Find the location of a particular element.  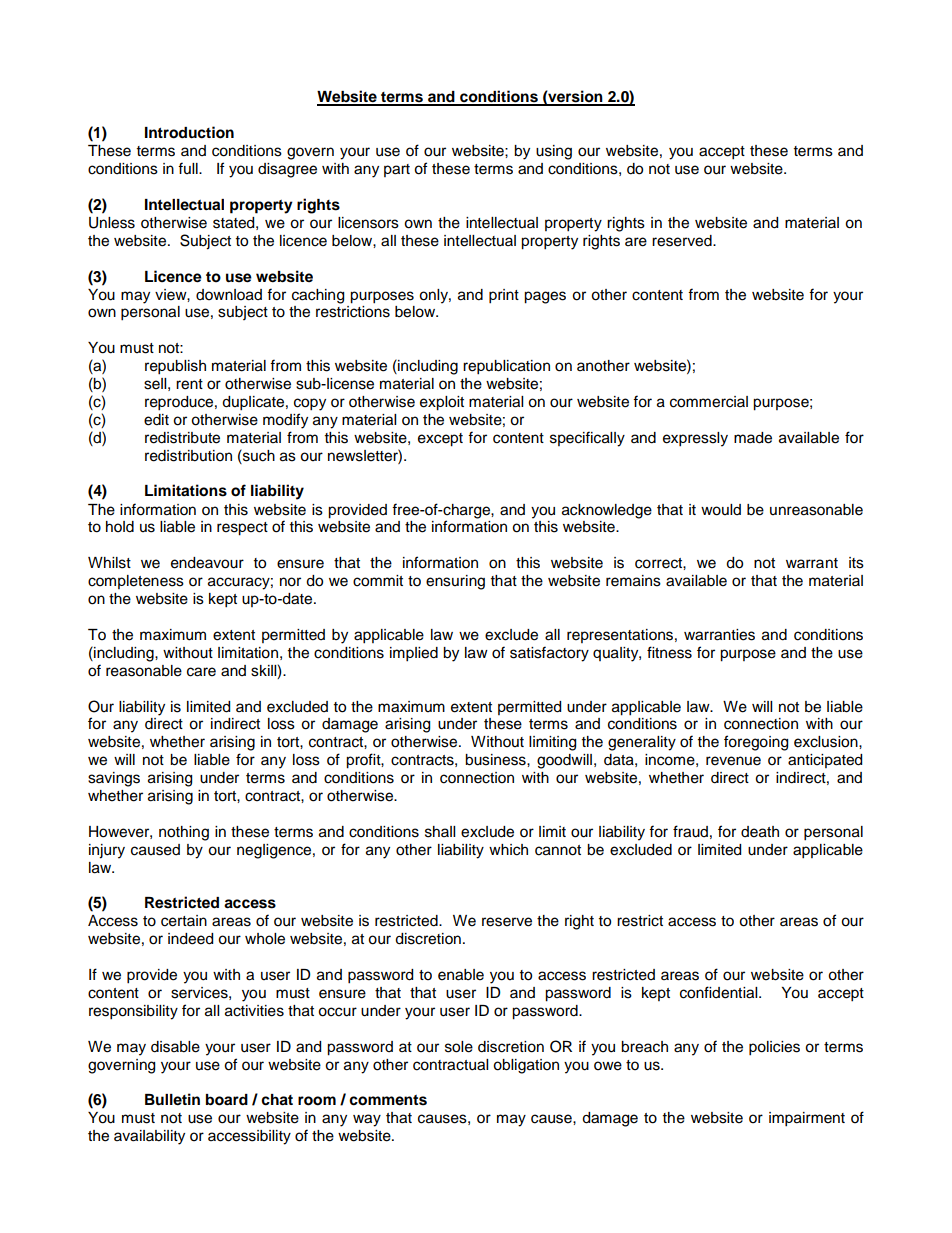

fitness is located at coordinates (669, 652).
